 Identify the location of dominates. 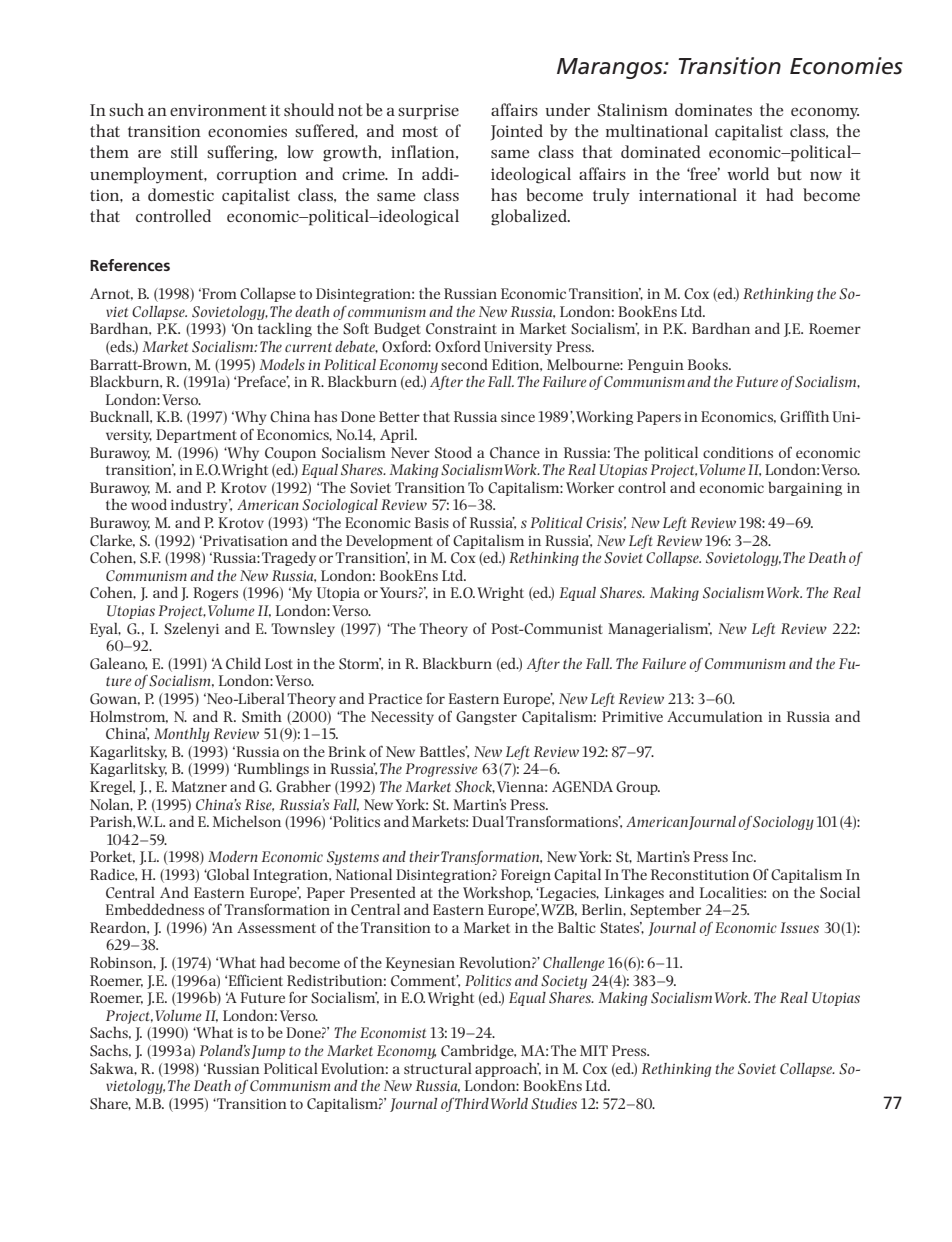
(713, 109).
